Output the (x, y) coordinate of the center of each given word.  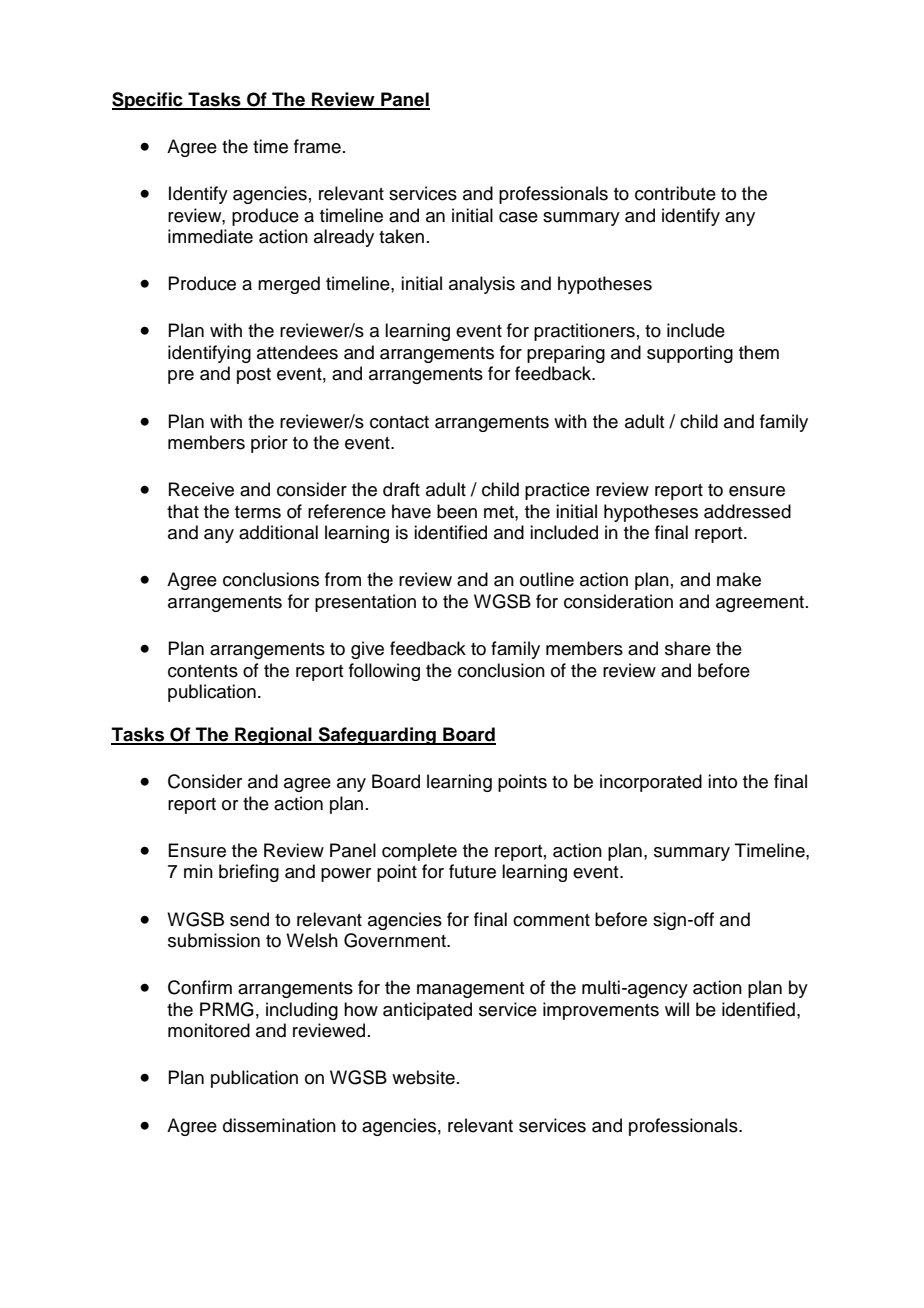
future (472, 871)
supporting (690, 354)
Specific (148, 101)
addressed (747, 511)
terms (258, 512)
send (249, 919)
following (384, 672)
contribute (675, 193)
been (457, 511)
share (688, 648)
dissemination (279, 1125)
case (518, 217)
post (254, 376)
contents (203, 671)
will (677, 1009)
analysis (482, 285)
